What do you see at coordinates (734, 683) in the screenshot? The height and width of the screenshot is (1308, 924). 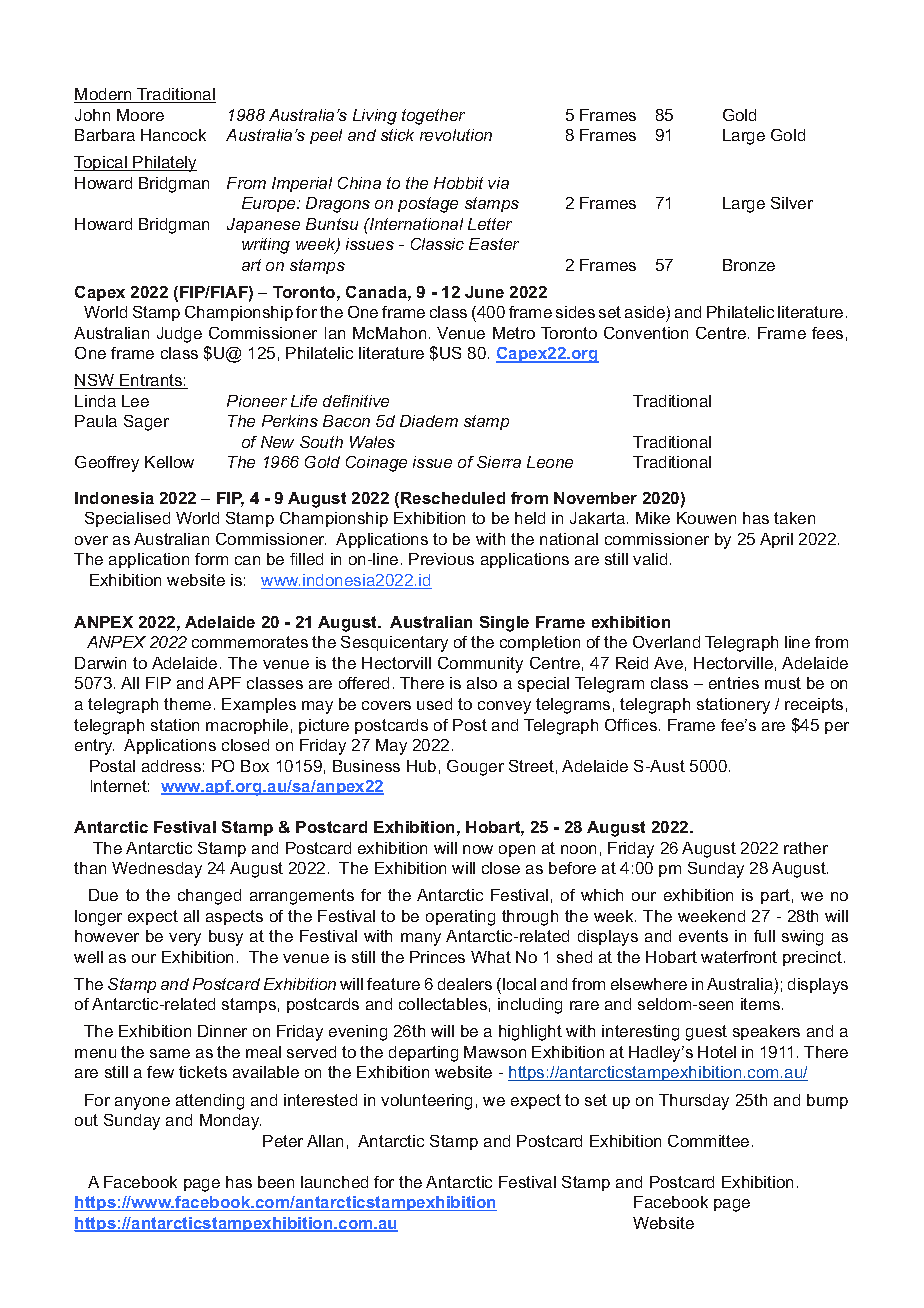 I see `entries` at bounding box center [734, 683].
